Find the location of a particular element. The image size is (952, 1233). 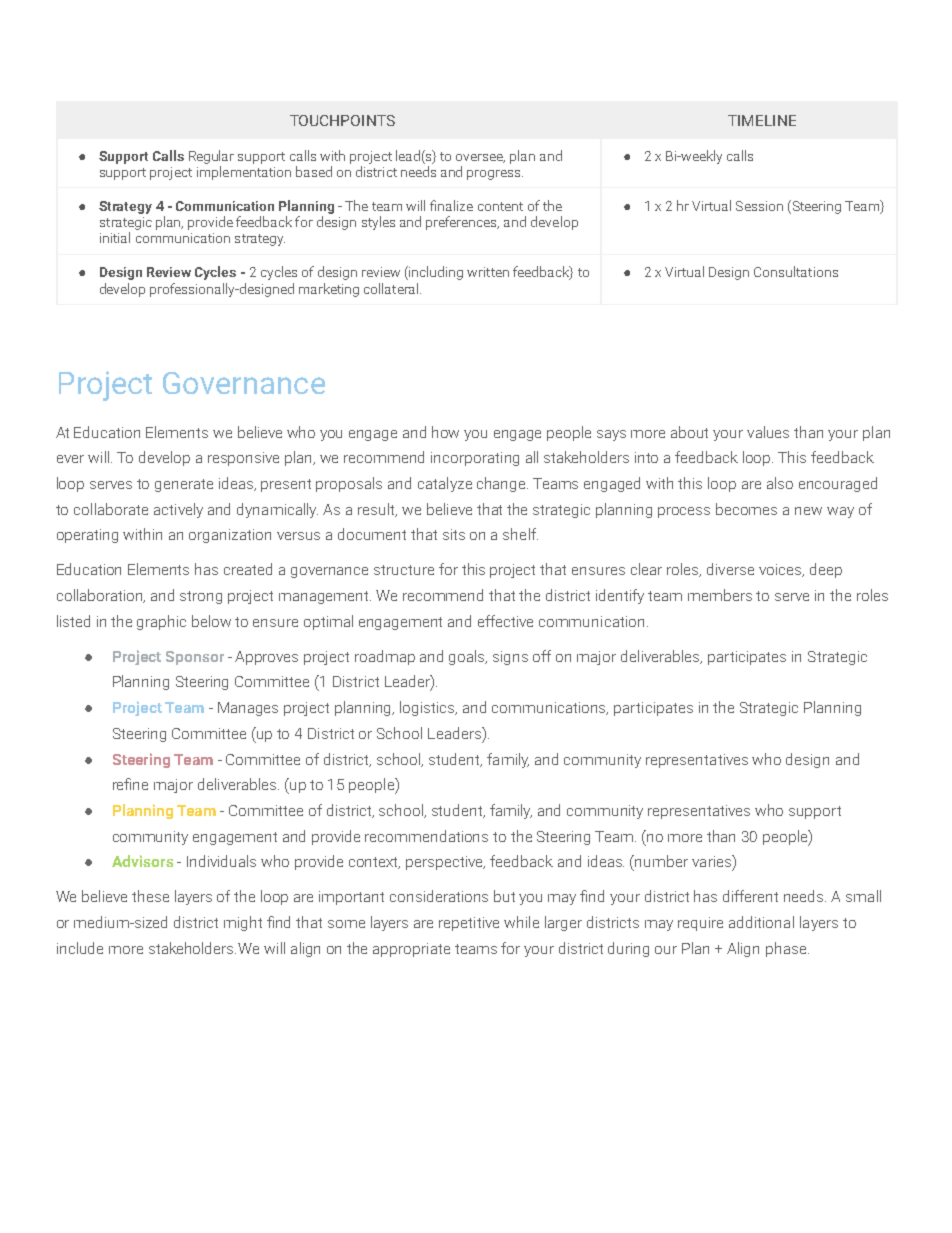

Regular is located at coordinates (211, 157).
